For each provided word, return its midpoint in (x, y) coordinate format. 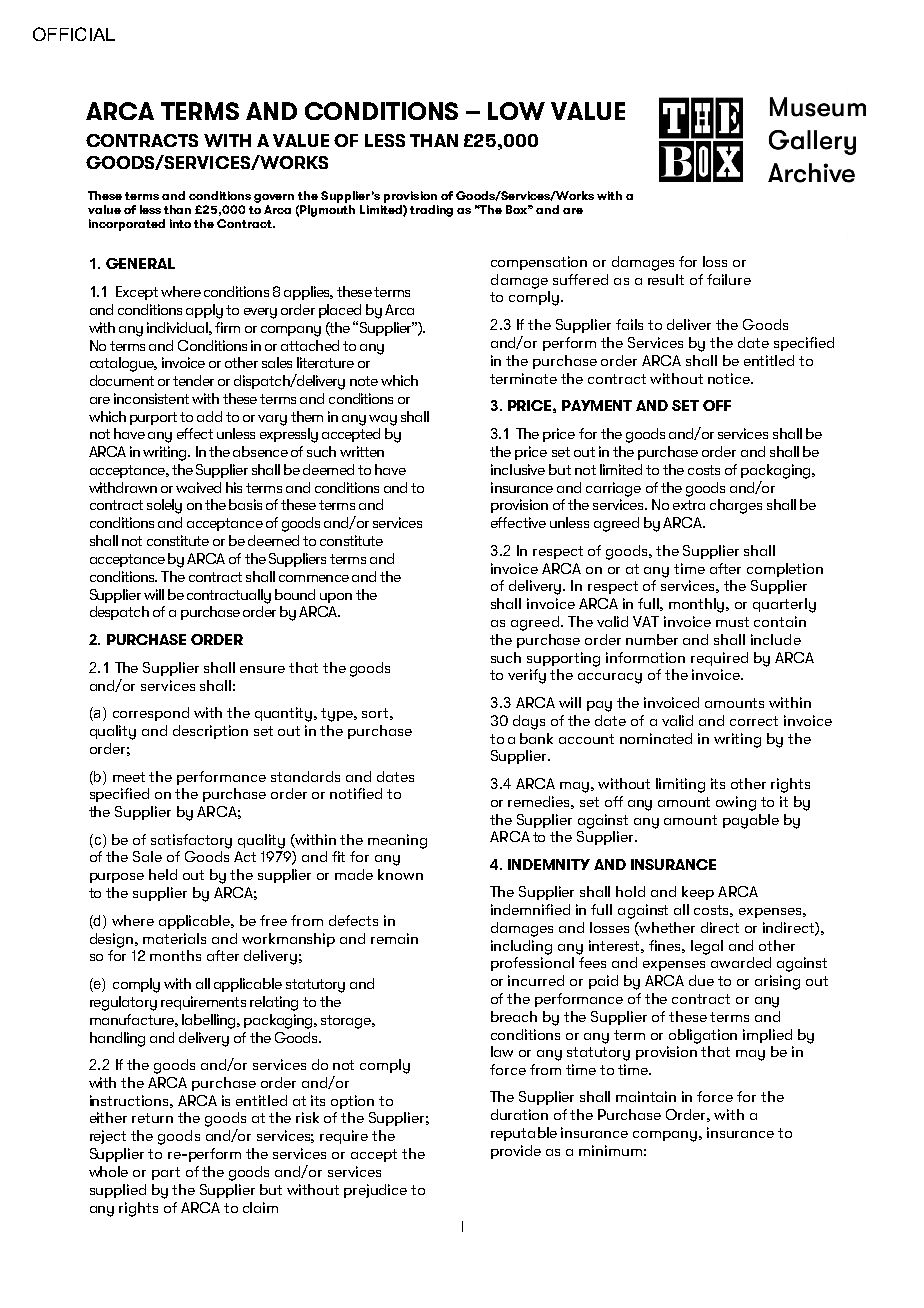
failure (729, 279)
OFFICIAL (74, 34)
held (163, 874)
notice (730, 378)
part (166, 1173)
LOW (516, 111)
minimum (610, 1150)
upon (336, 598)
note (364, 381)
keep (698, 893)
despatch (119, 613)
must (732, 622)
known (400, 874)
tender (193, 380)
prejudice (375, 1191)
